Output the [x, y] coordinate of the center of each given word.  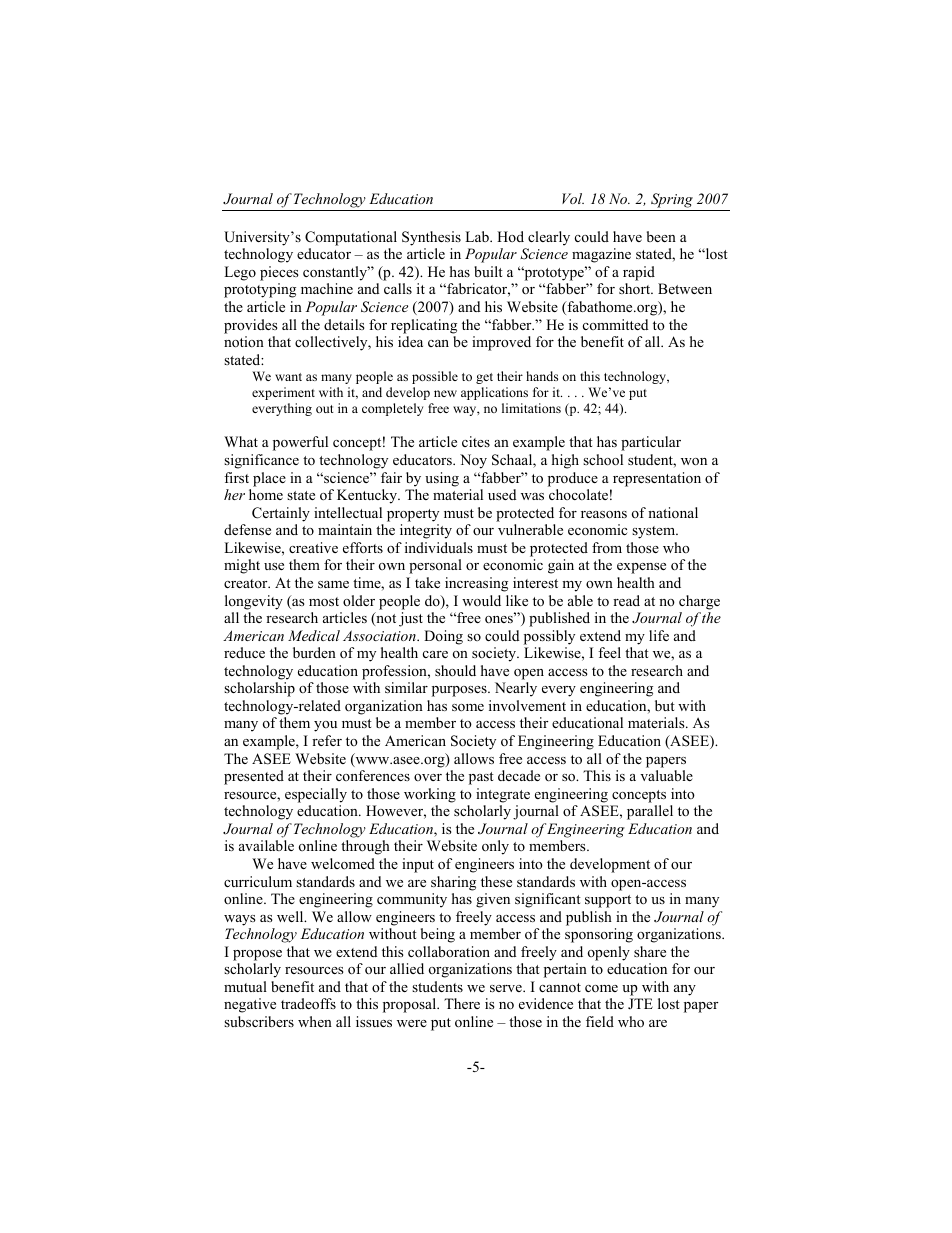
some [468, 707]
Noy [473, 461]
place [269, 479]
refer [327, 740]
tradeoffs [308, 1003]
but [665, 705]
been [661, 236]
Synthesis [431, 238]
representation [657, 479]
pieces [279, 273]
